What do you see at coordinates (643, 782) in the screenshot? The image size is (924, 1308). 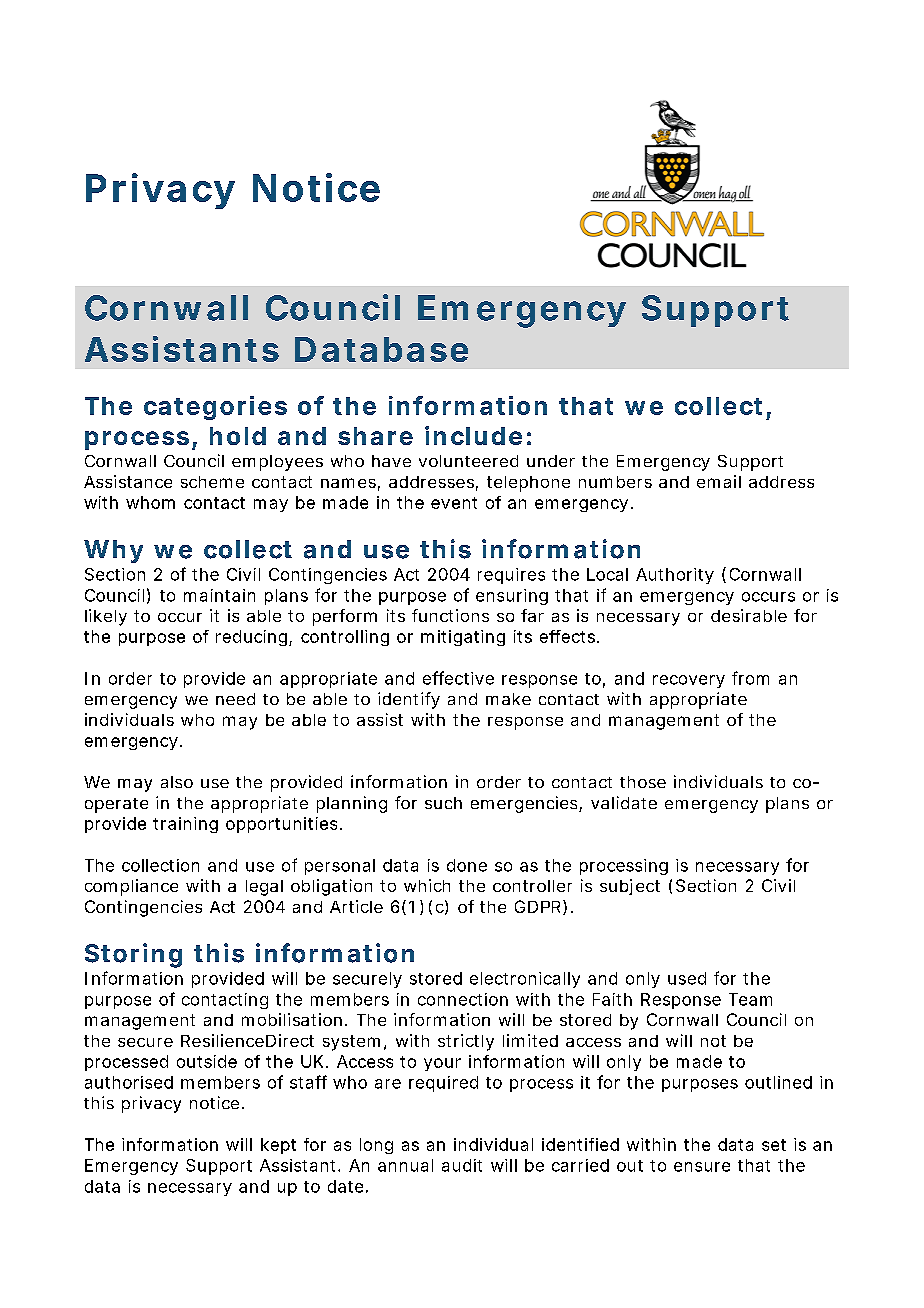 I see `those` at bounding box center [643, 782].
